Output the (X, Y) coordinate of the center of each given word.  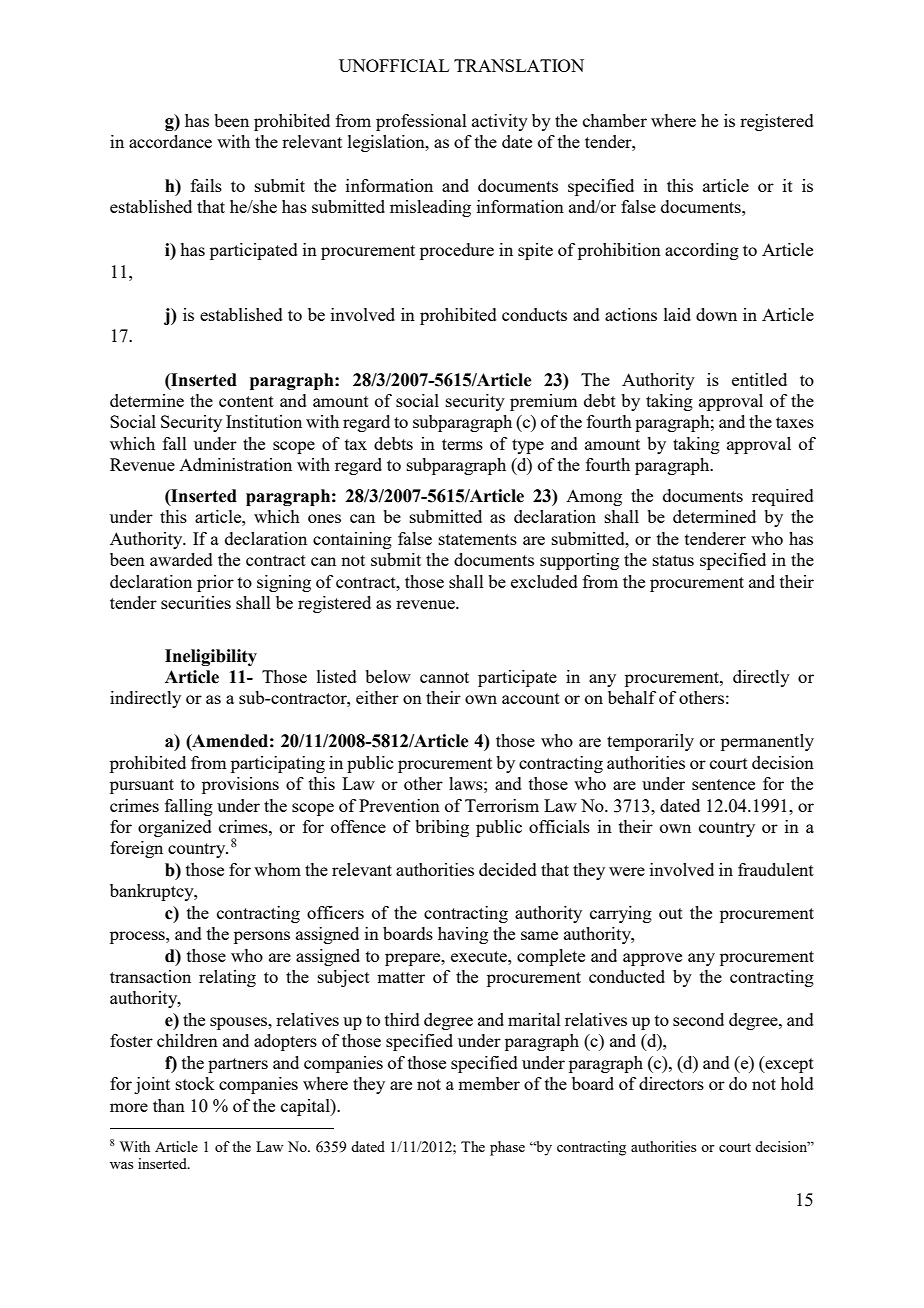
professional (421, 122)
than (169, 1105)
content (246, 401)
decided (508, 869)
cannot (444, 677)
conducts (534, 314)
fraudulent (776, 869)
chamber (615, 120)
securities (196, 602)
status (673, 560)
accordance (170, 141)
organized (175, 828)
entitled (759, 379)
